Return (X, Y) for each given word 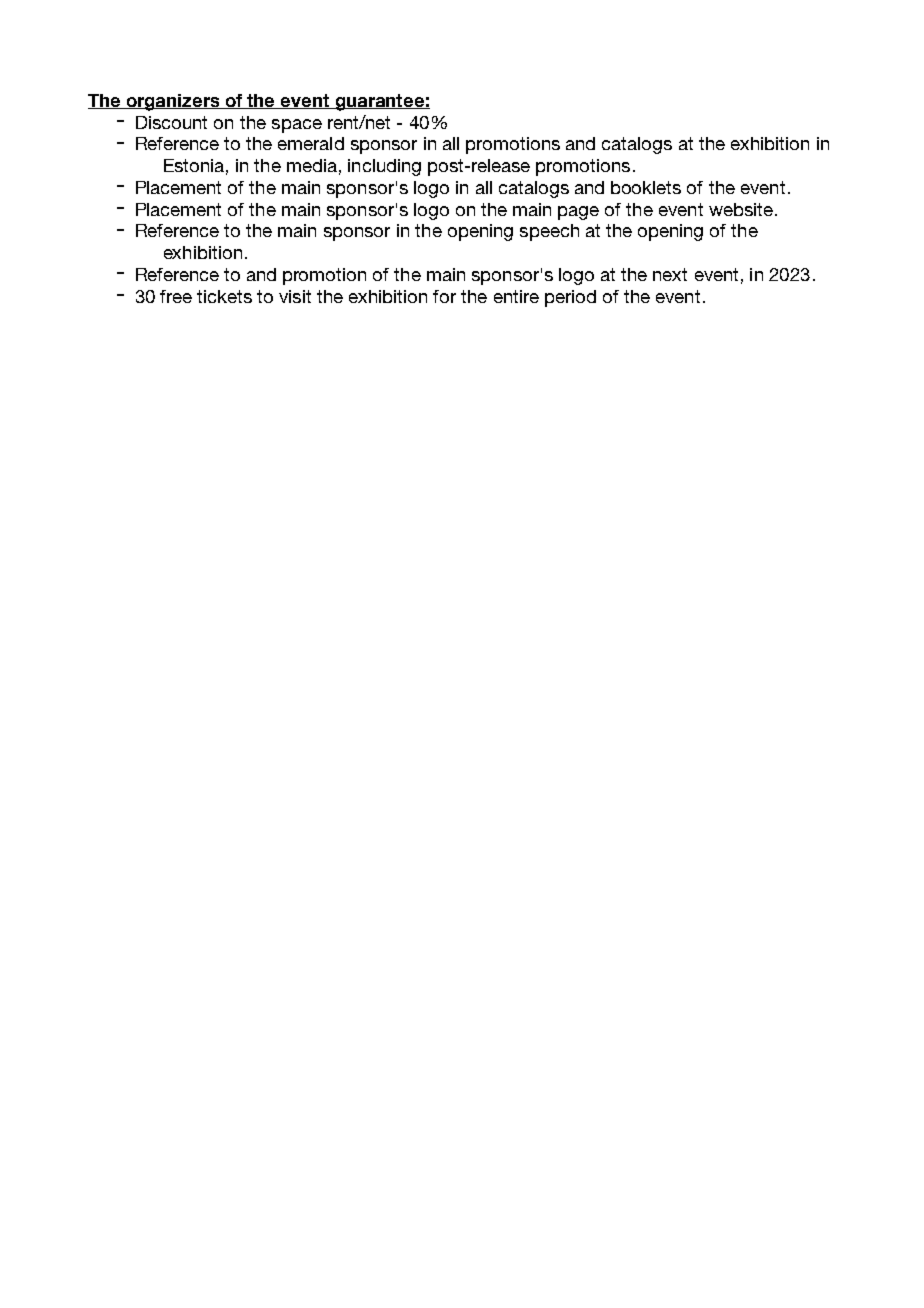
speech (549, 232)
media (312, 165)
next (670, 274)
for (444, 296)
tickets (224, 296)
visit (295, 296)
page (578, 213)
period (570, 298)
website (741, 209)
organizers (173, 102)
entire (516, 296)
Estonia (194, 165)
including (384, 167)
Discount (171, 122)
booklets (646, 187)
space (297, 126)
